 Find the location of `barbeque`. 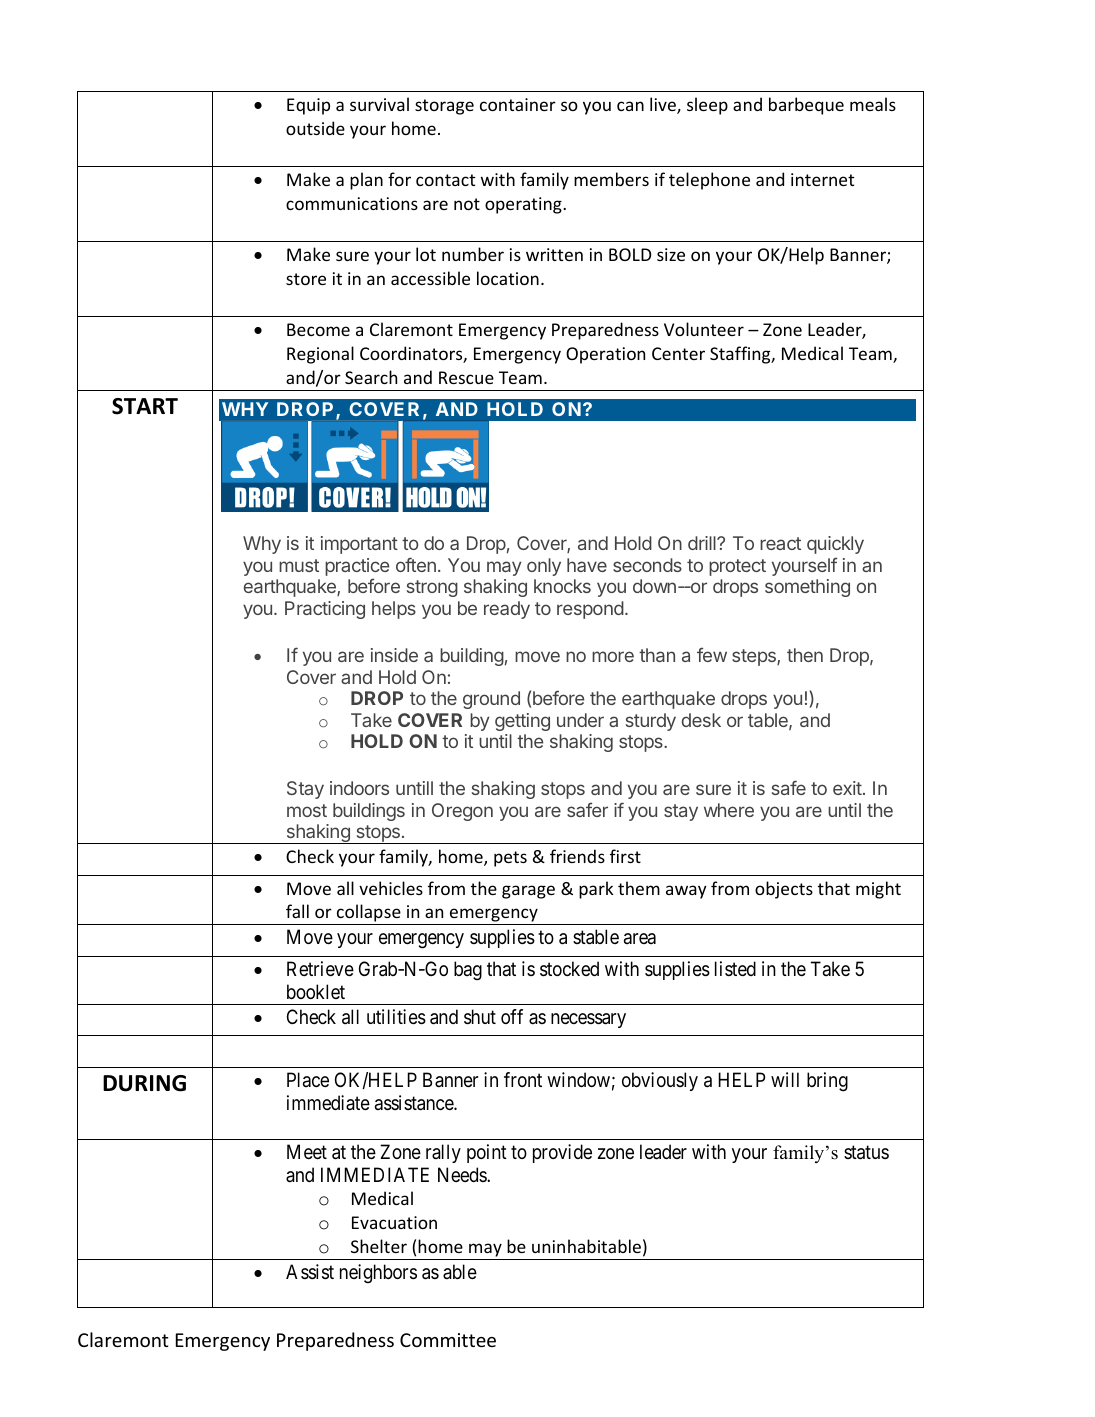

barbeque is located at coordinates (806, 106).
